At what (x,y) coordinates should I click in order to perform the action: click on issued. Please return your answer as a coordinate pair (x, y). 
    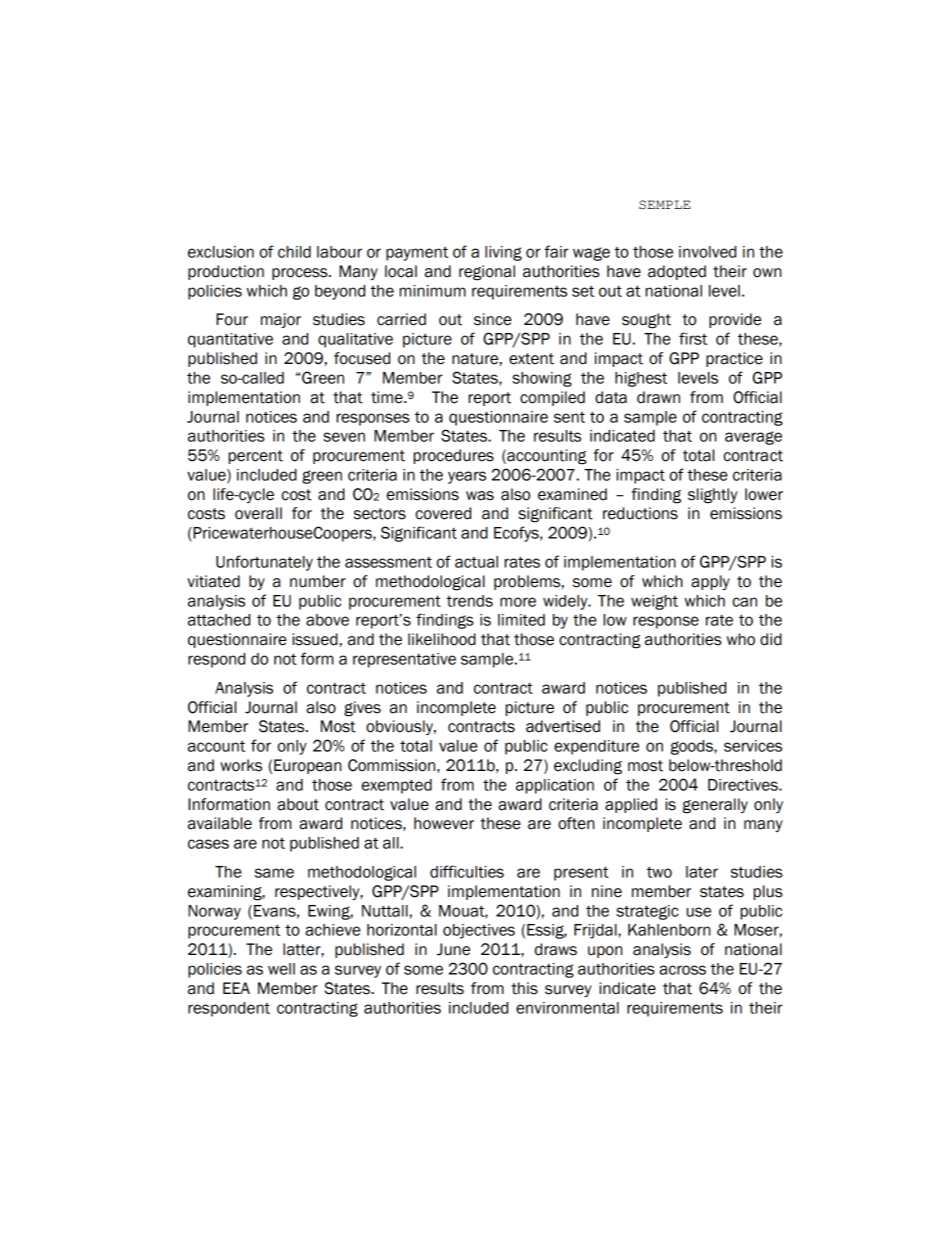
    Looking at the image, I should click on (315, 639).
